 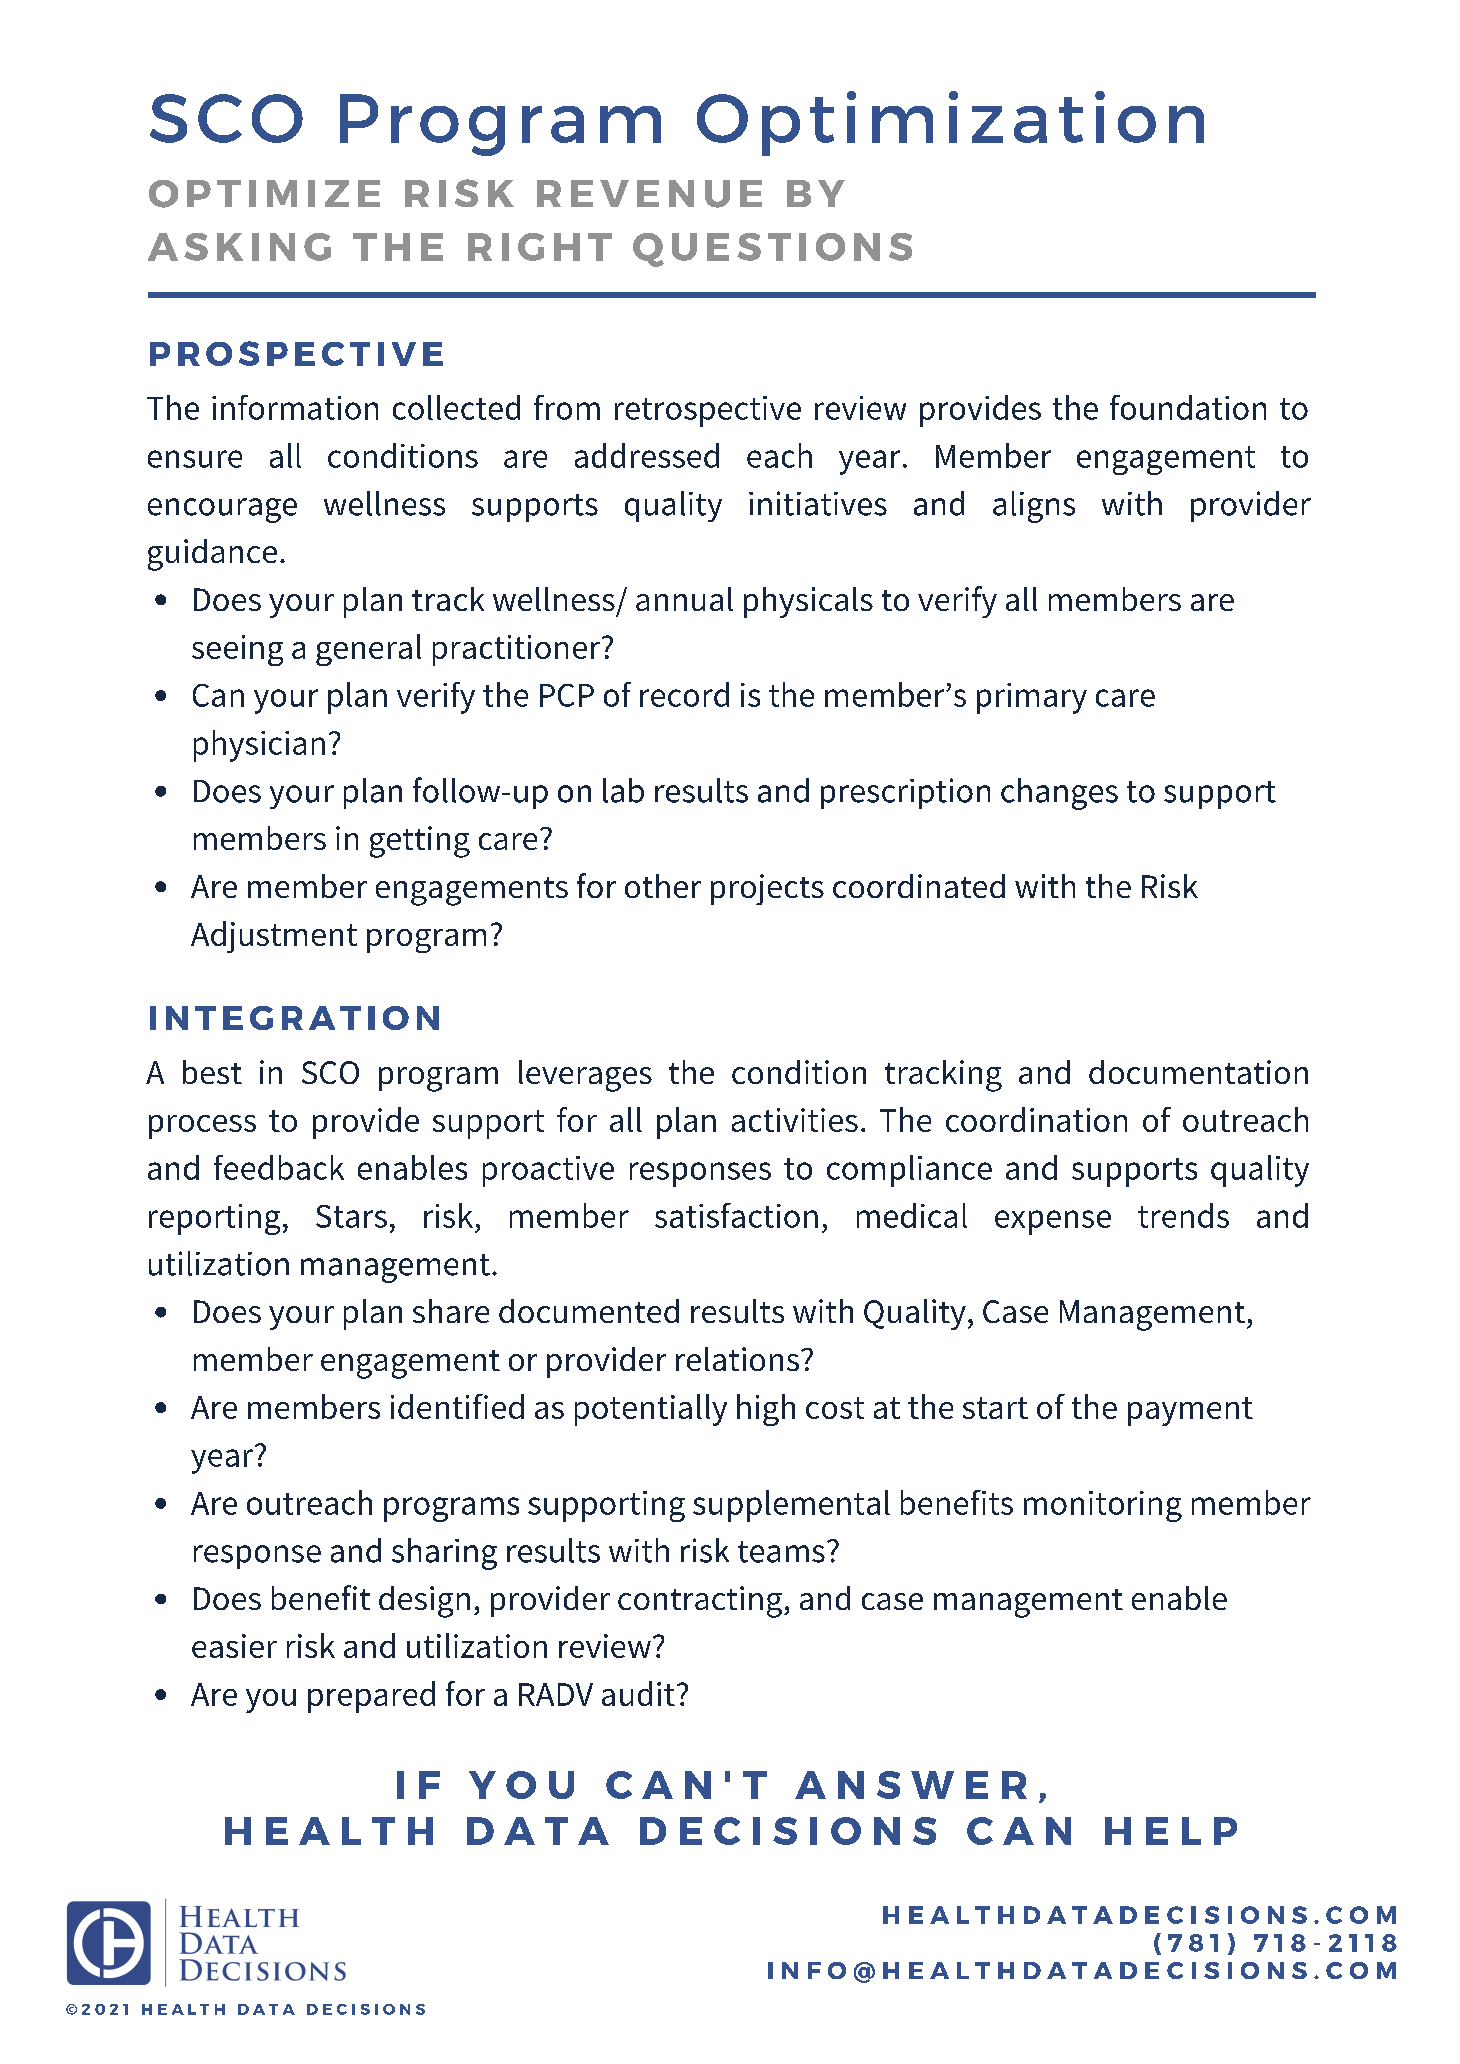 What do you see at coordinates (239, 247) in the screenshot?
I see `ASKING` at bounding box center [239, 247].
